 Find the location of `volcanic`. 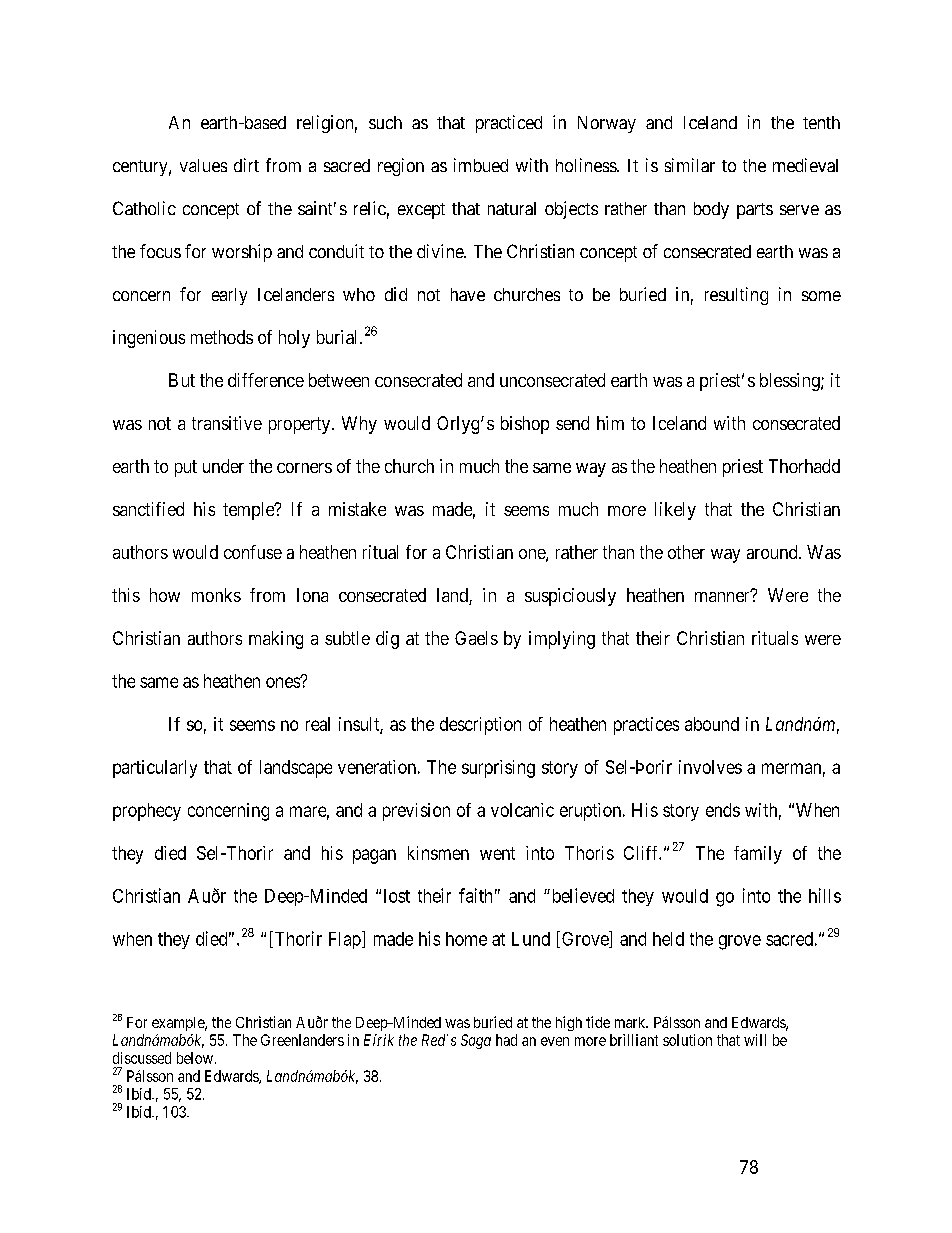

volcanic is located at coordinates (522, 810).
